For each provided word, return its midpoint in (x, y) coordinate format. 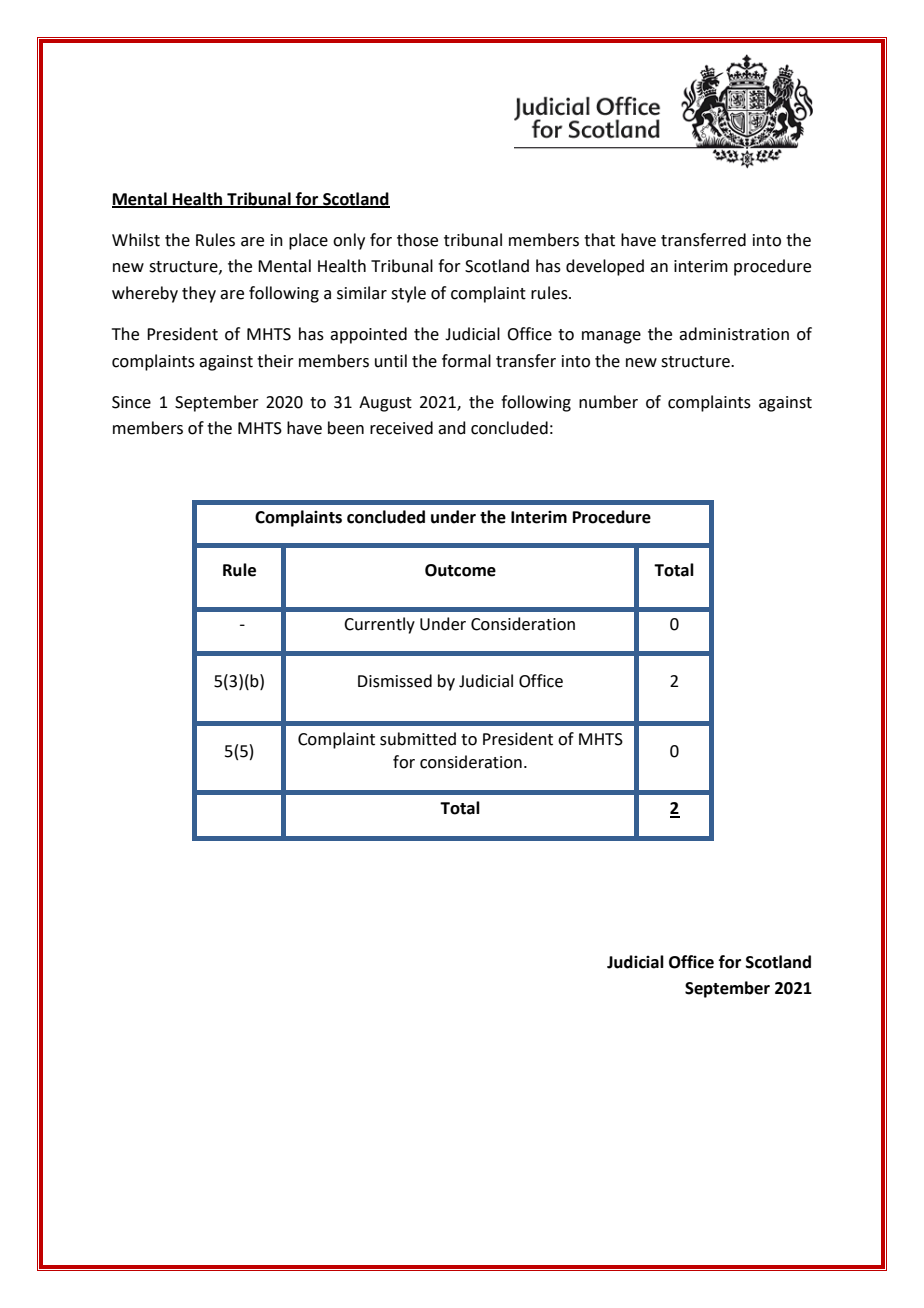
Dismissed (395, 681)
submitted (418, 739)
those (417, 240)
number (608, 402)
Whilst (136, 240)
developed (605, 267)
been (346, 428)
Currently (379, 625)
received (401, 428)
